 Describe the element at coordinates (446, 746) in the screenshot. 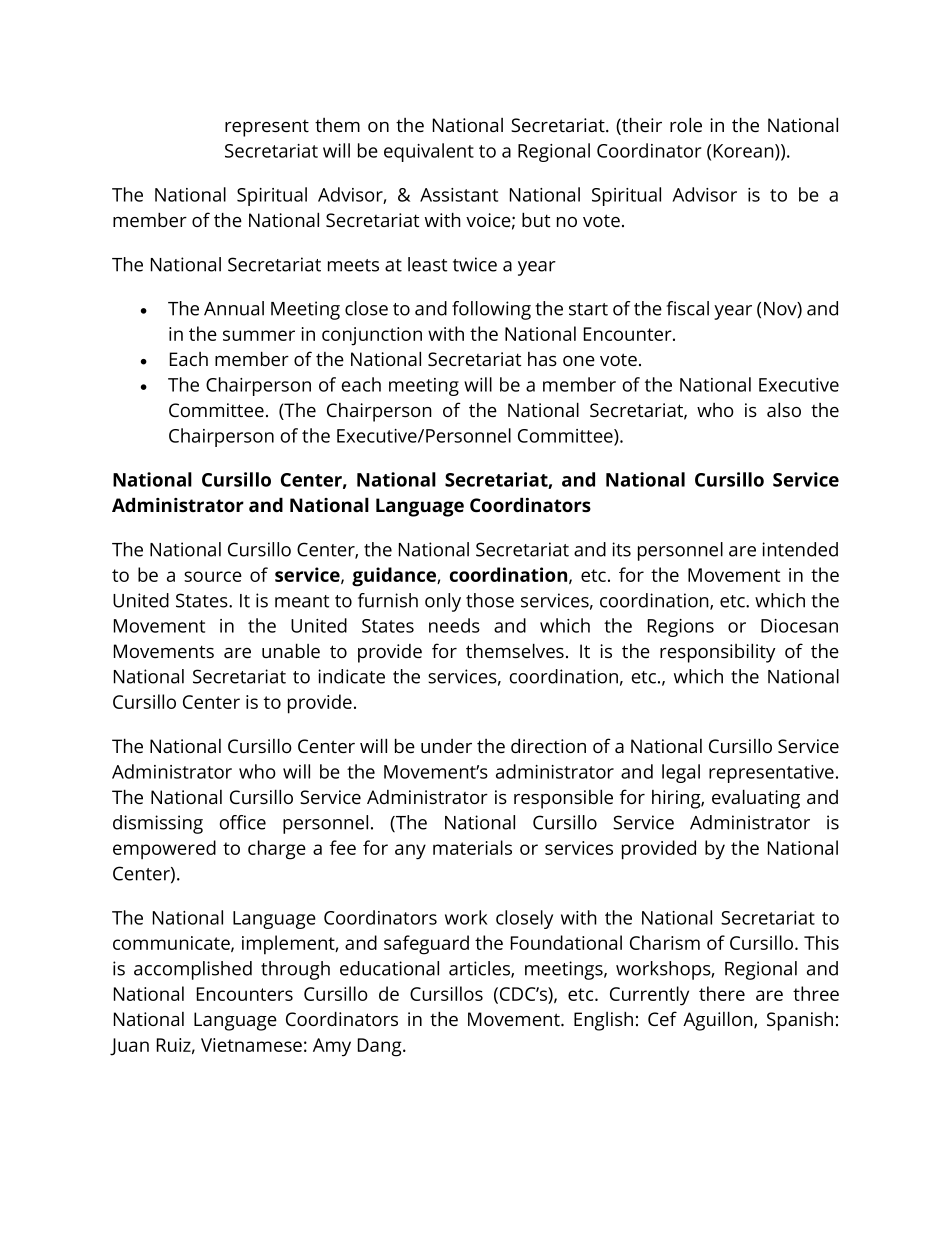

I see `under` at that location.
